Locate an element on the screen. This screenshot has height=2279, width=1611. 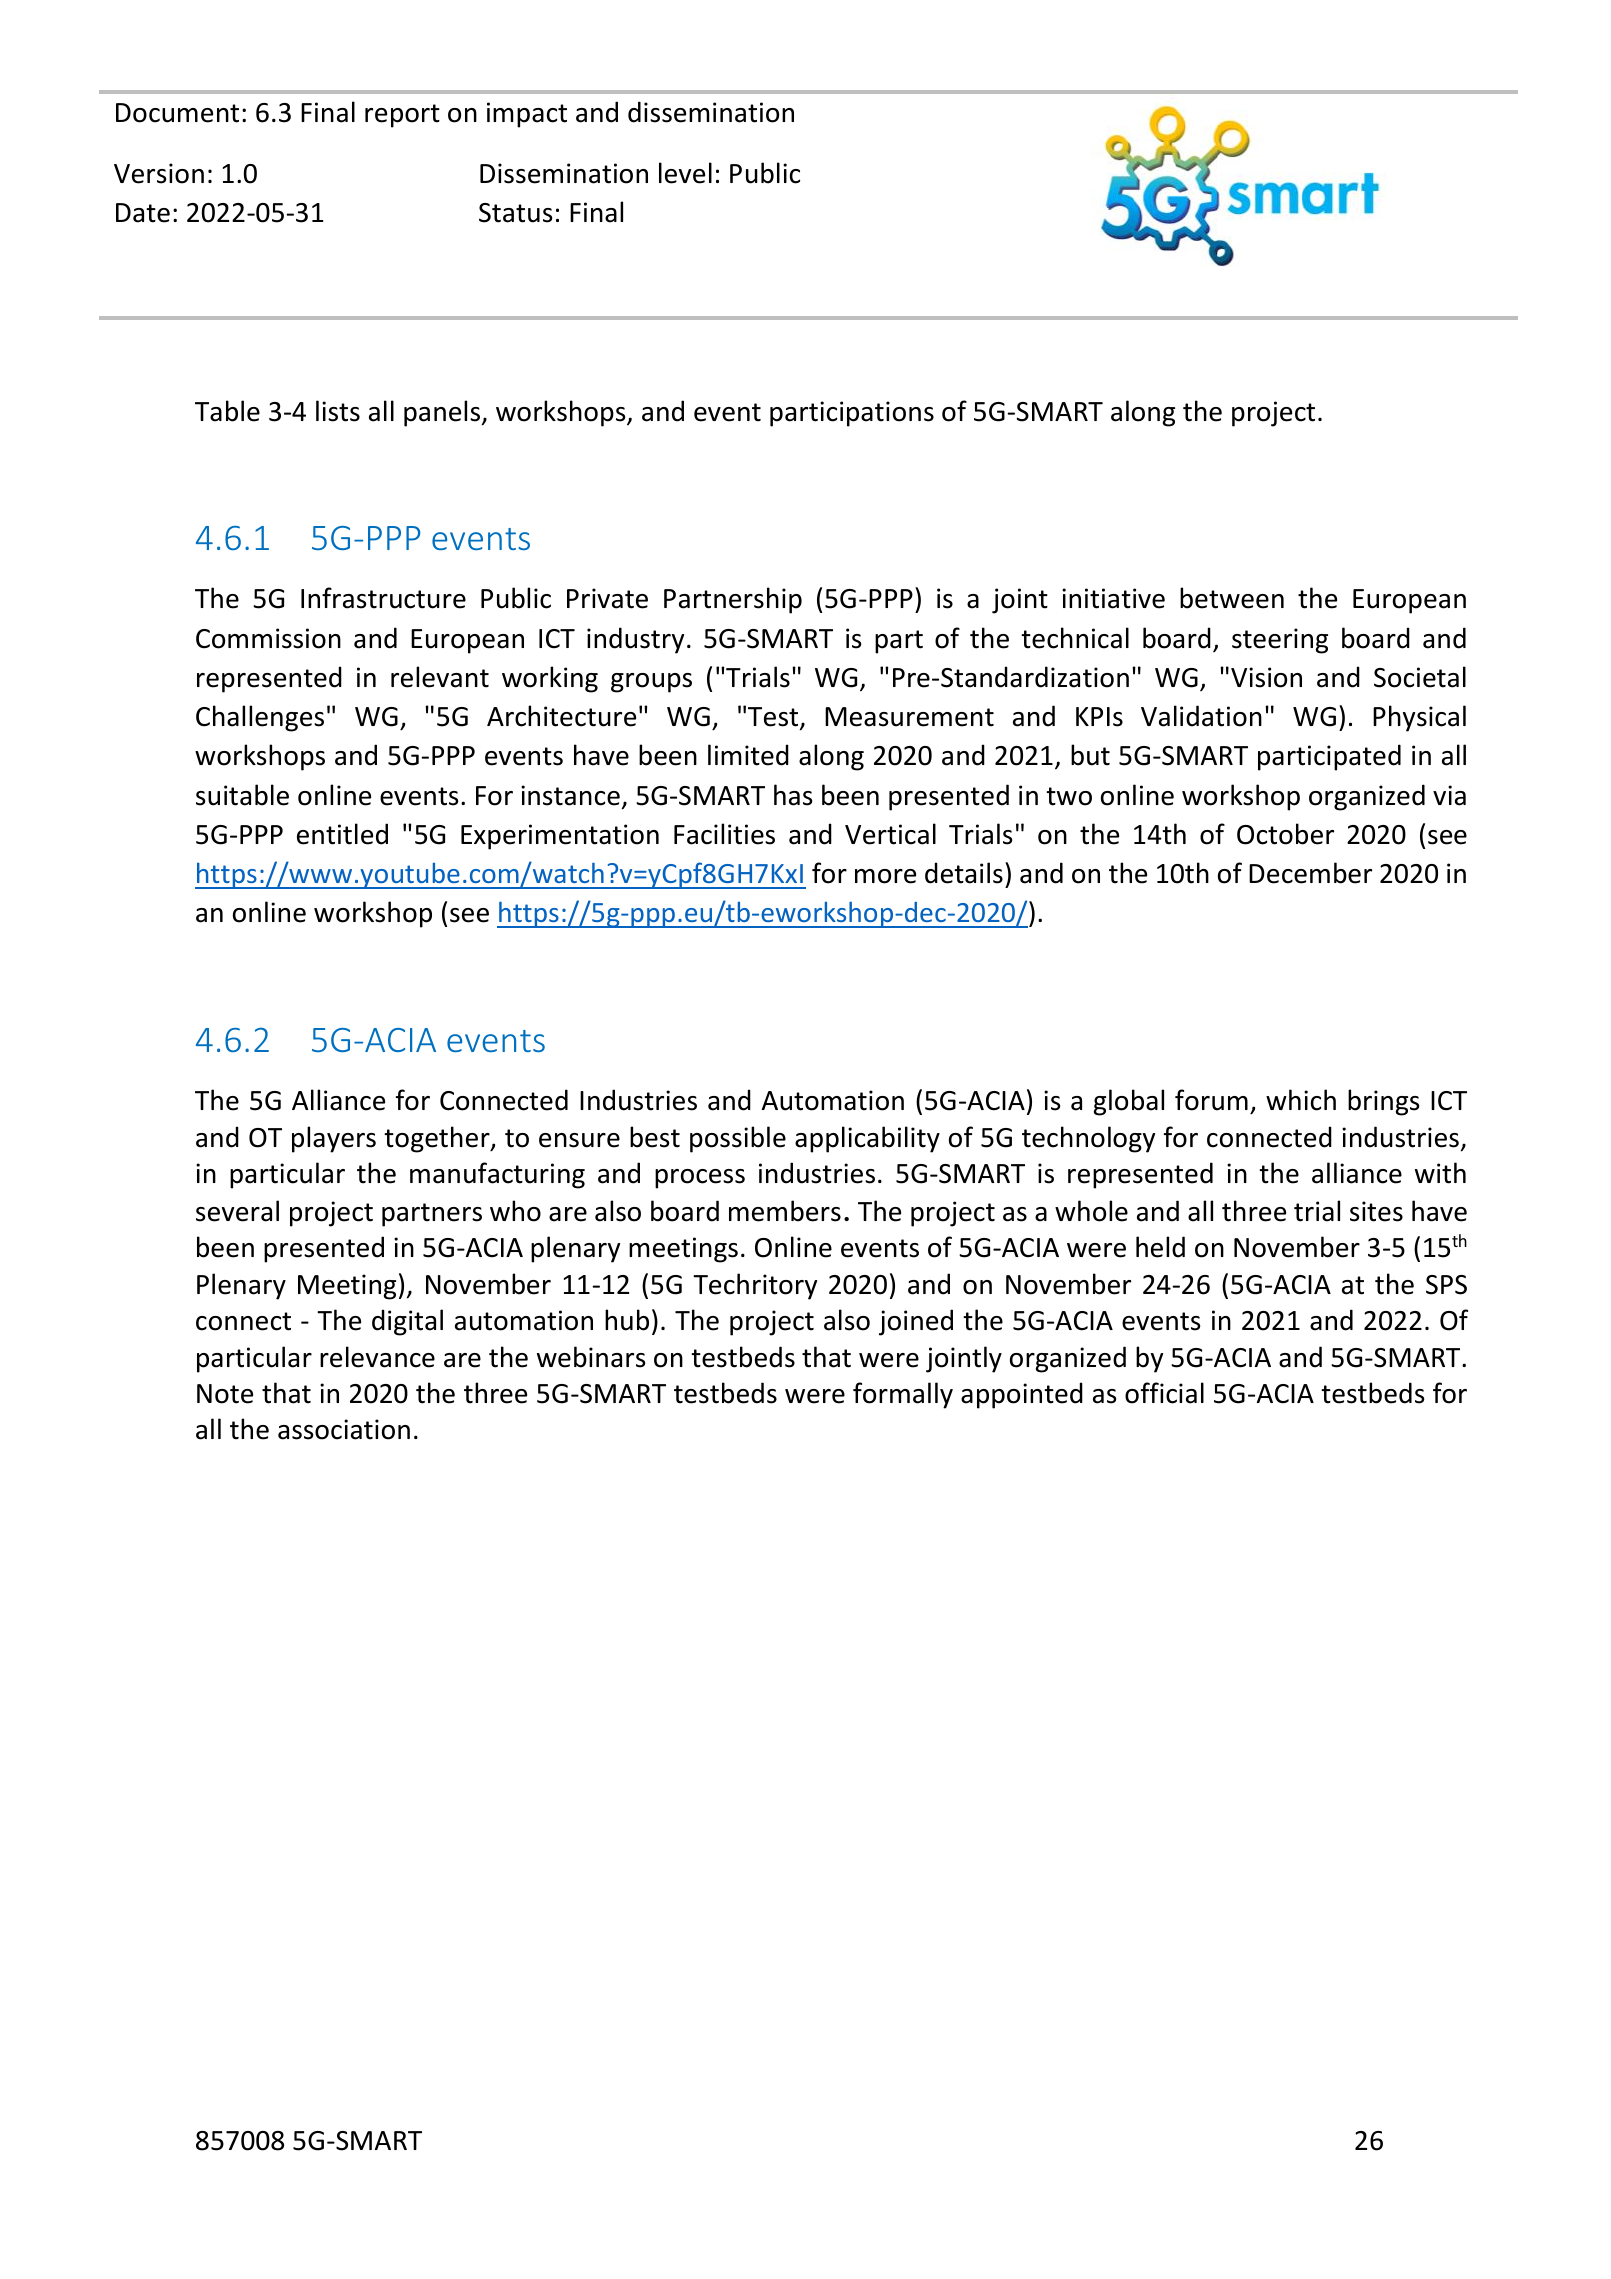
possible is located at coordinates (738, 1139).
